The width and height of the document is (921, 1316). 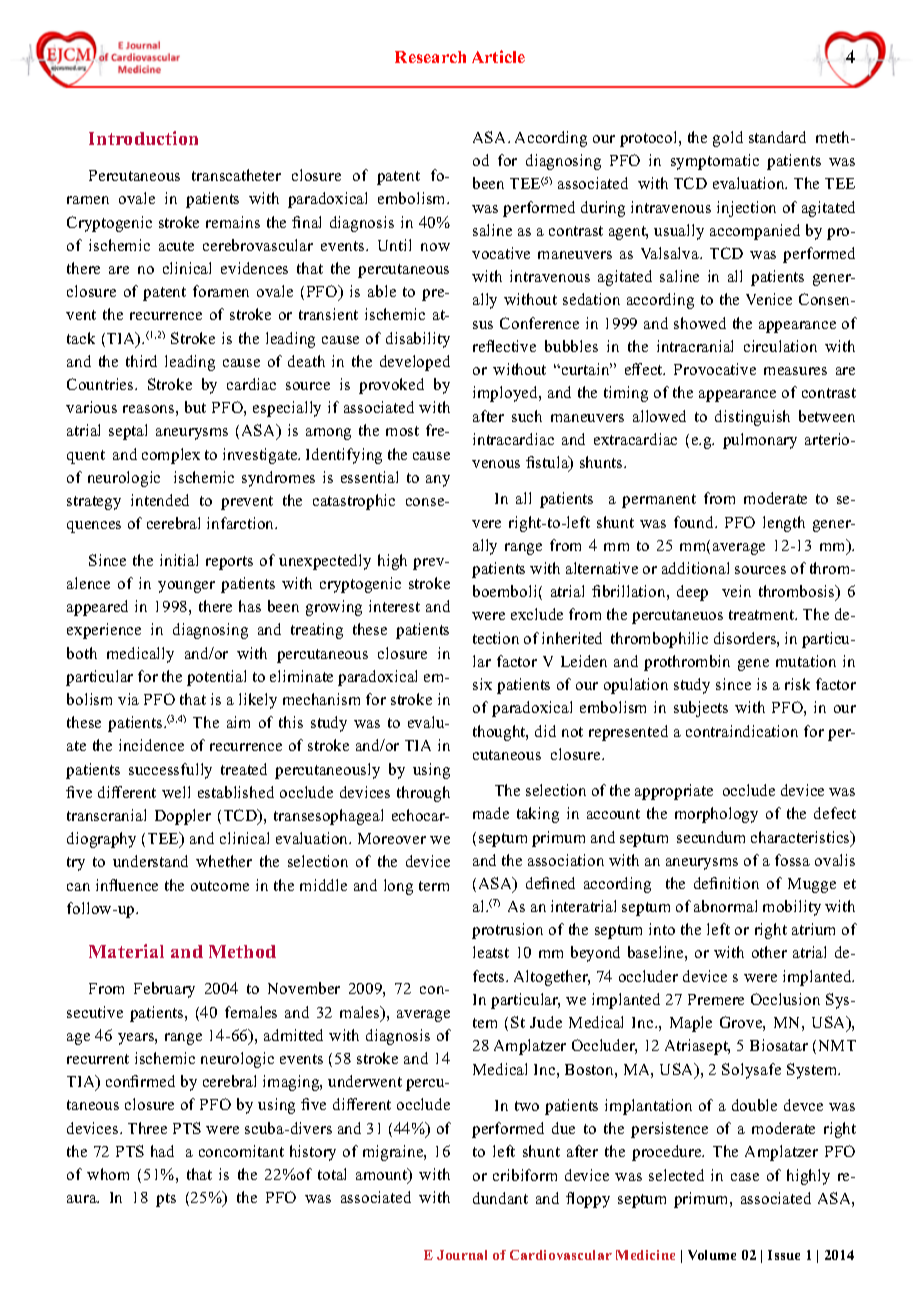 What do you see at coordinates (126, 951) in the document?
I see `Material` at bounding box center [126, 951].
